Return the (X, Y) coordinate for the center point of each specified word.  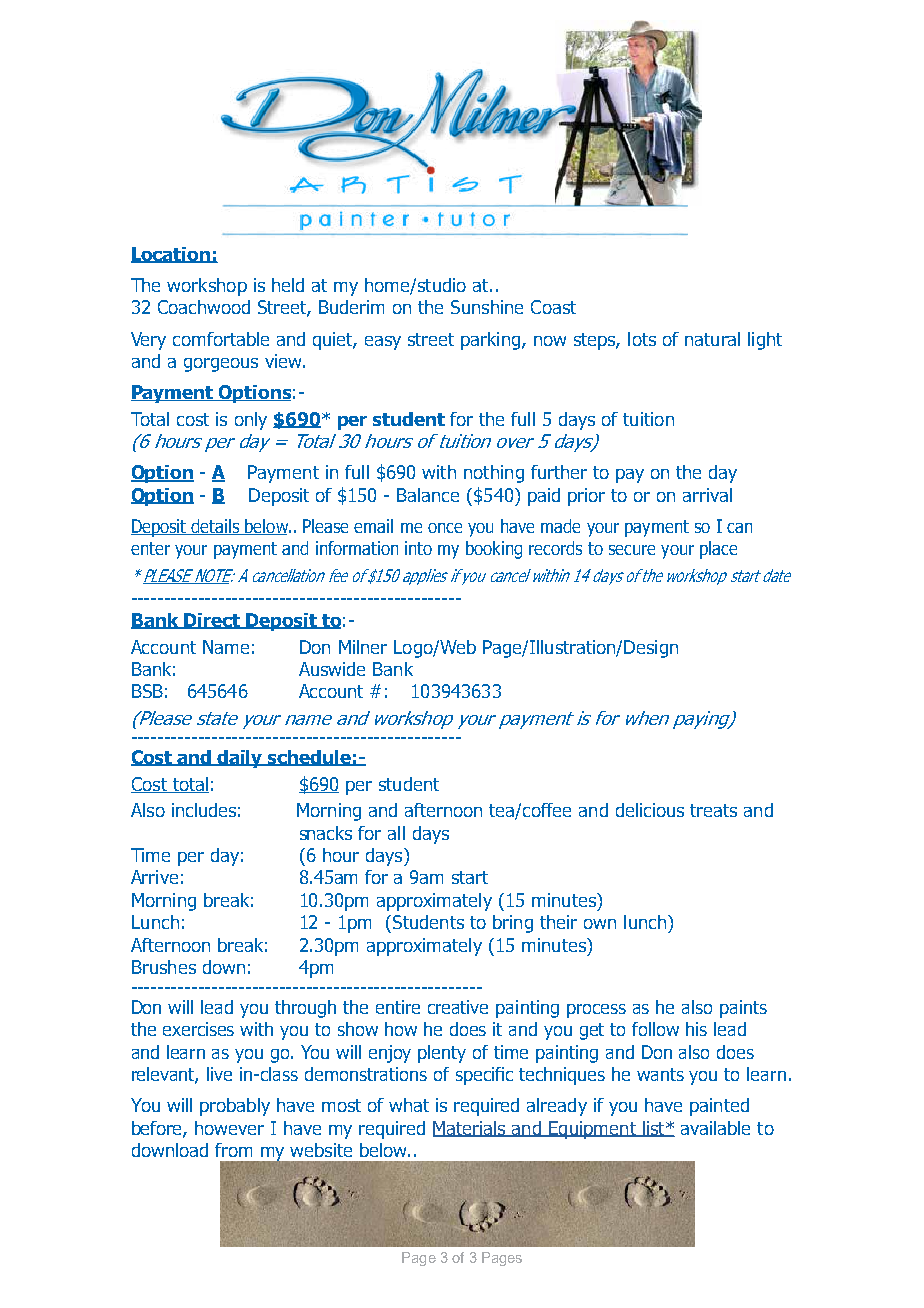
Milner (363, 647)
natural (712, 339)
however (229, 1128)
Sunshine (487, 307)
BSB (147, 691)
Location (171, 255)
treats (713, 810)
